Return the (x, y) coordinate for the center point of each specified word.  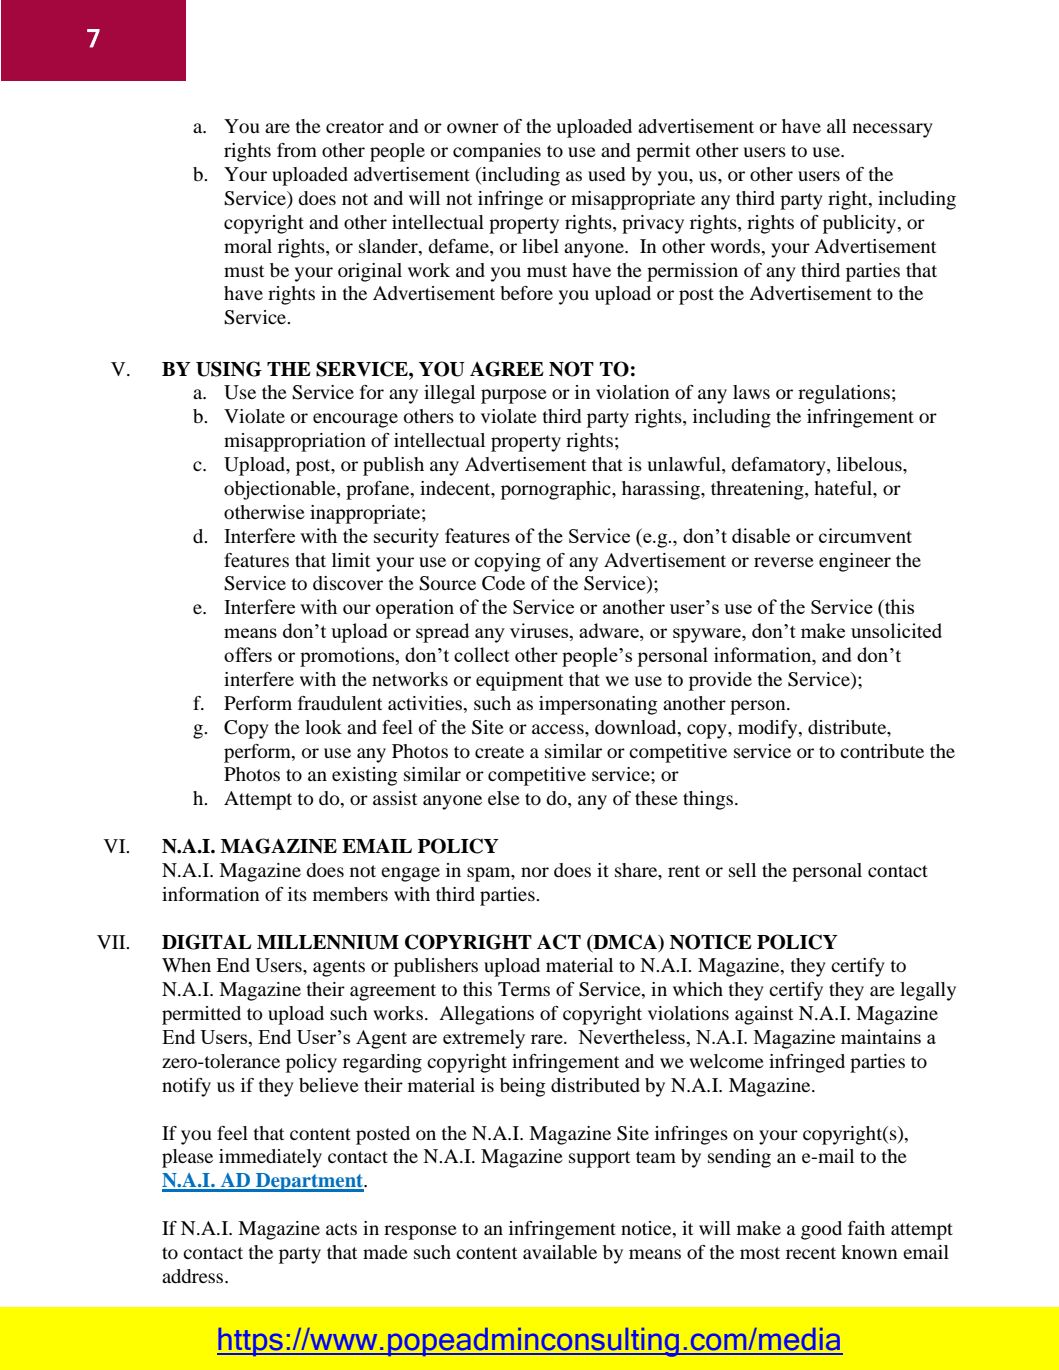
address (194, 1276)
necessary (893, 130)
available (560, 1252)
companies (497, 152)
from (297, 150)
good (821, 1230)
